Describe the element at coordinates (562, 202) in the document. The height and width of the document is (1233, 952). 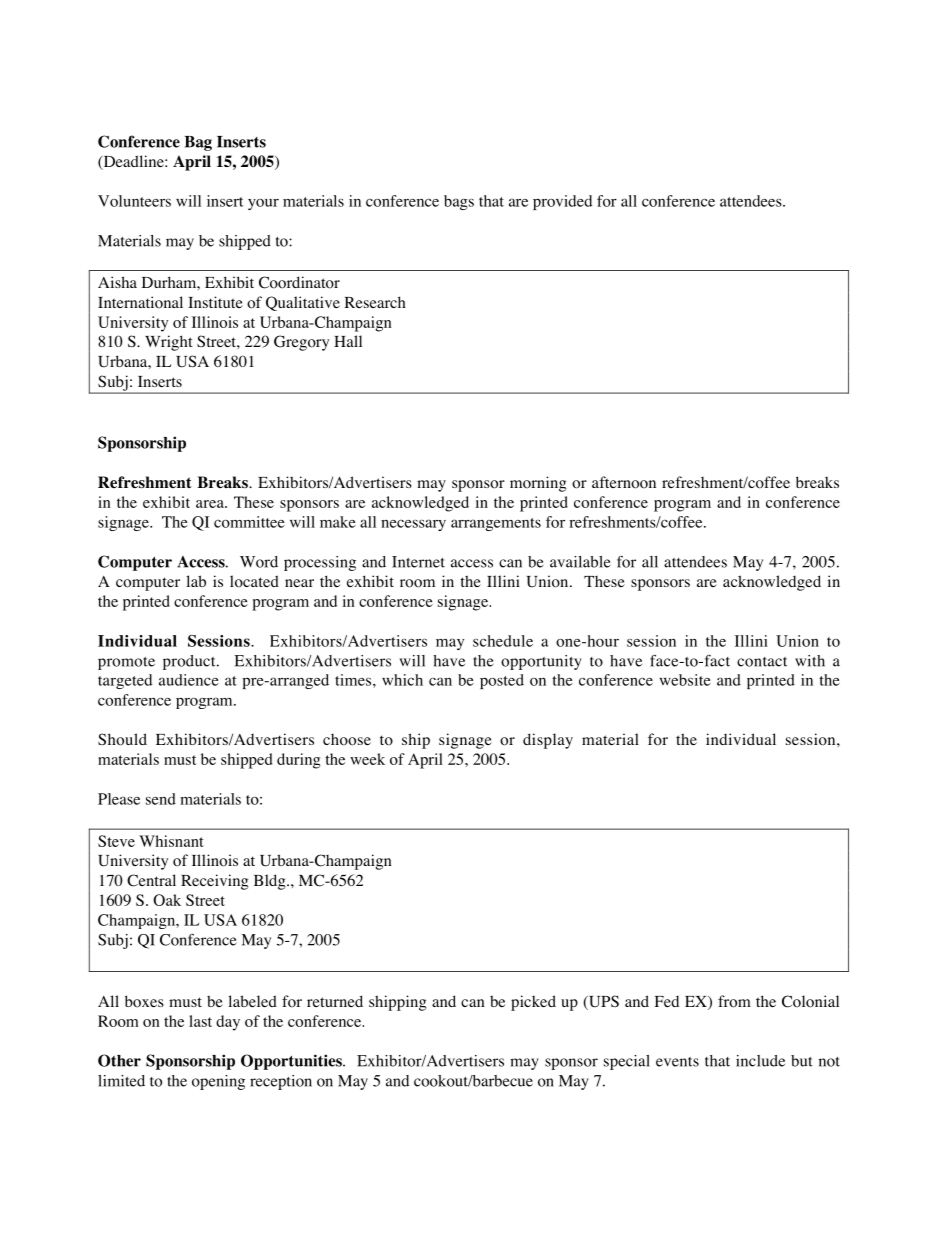
I see `provided` at that location.
